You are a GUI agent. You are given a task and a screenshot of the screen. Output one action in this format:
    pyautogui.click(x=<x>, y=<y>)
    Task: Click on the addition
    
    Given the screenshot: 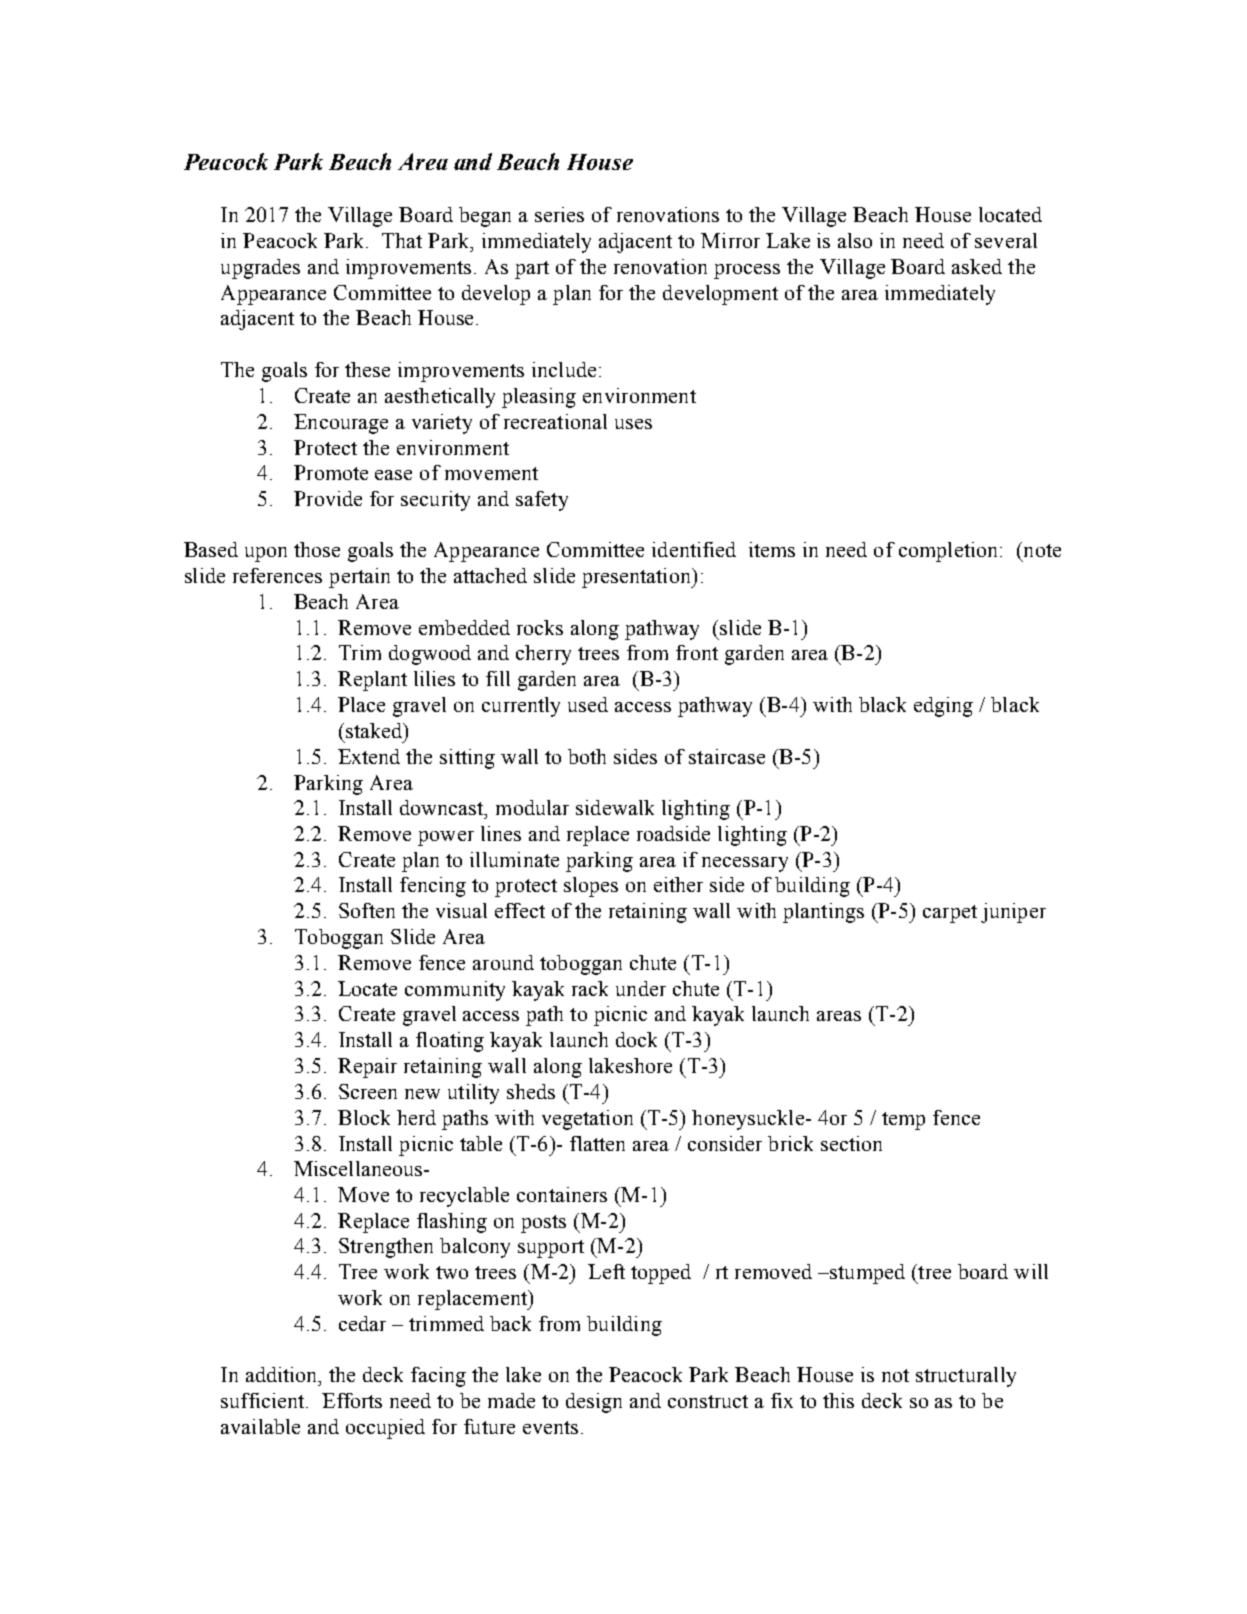 What is the action you would take?
    pyautogui.click(x=283, y=1374)
